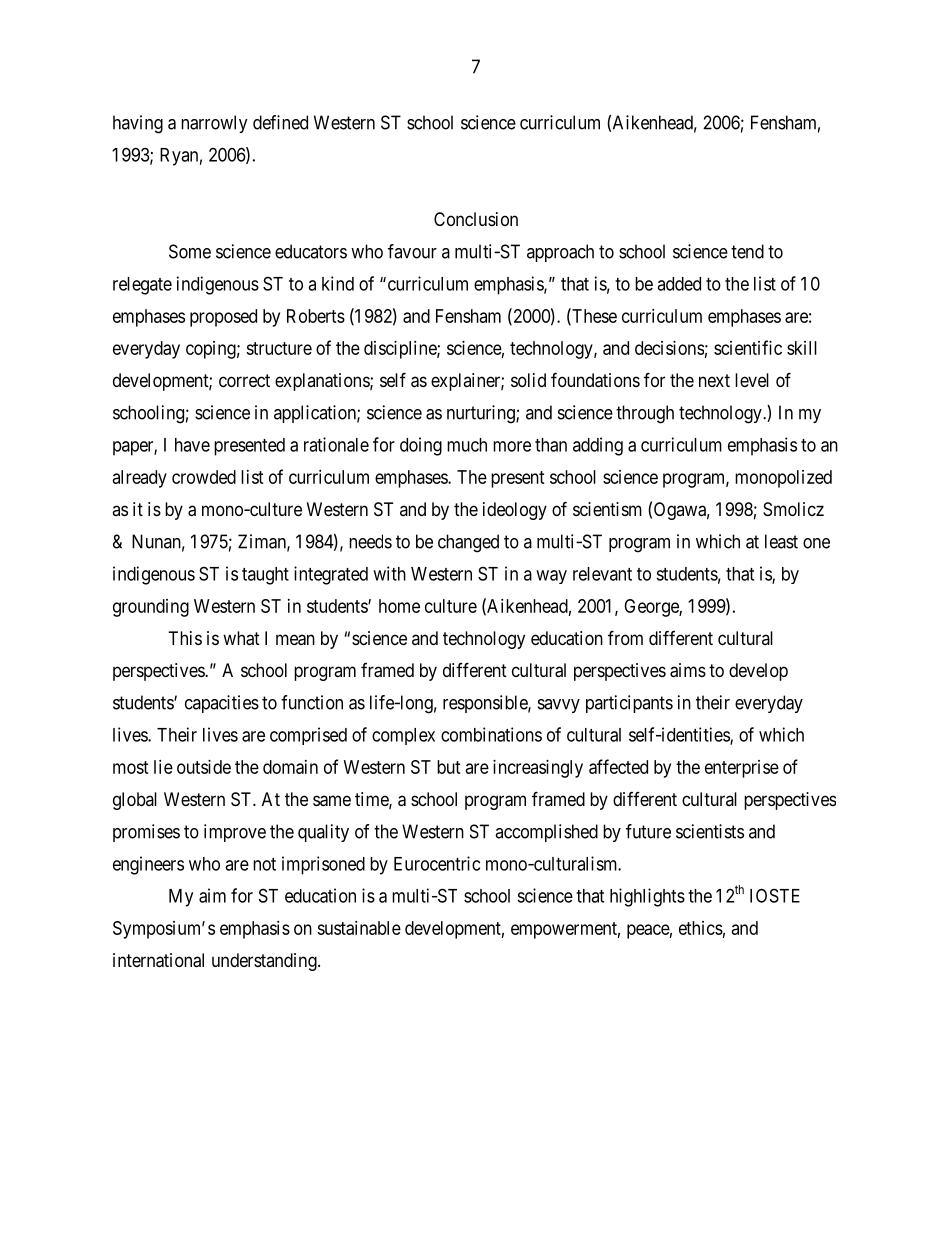 This document has height=1233, width=952. What do you see at coordinates (467, 445) in the document?
I see `much` at bounding box center [467, 445].
